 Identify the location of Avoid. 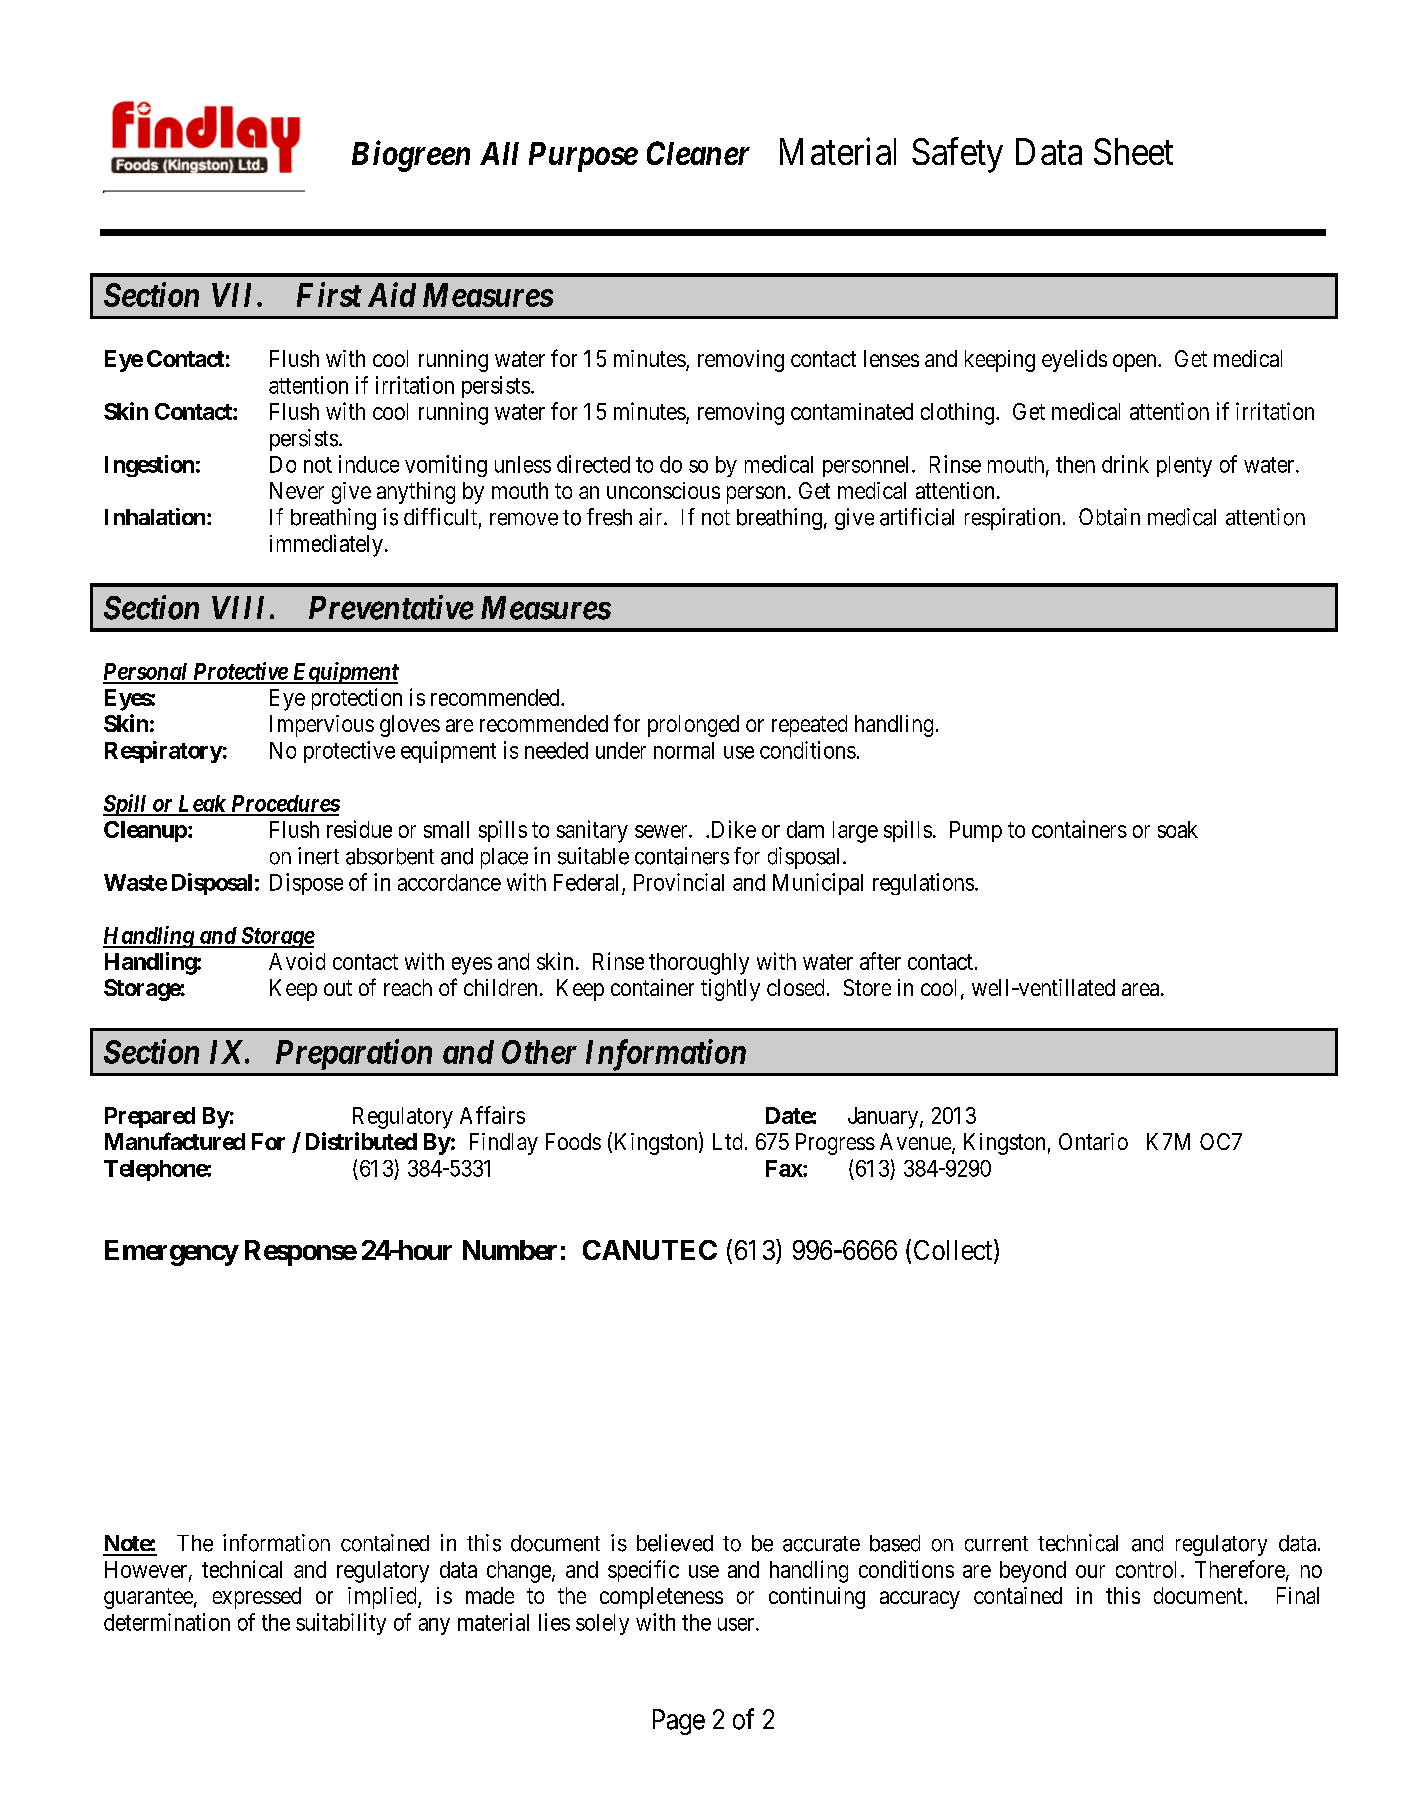
(297, 961).
